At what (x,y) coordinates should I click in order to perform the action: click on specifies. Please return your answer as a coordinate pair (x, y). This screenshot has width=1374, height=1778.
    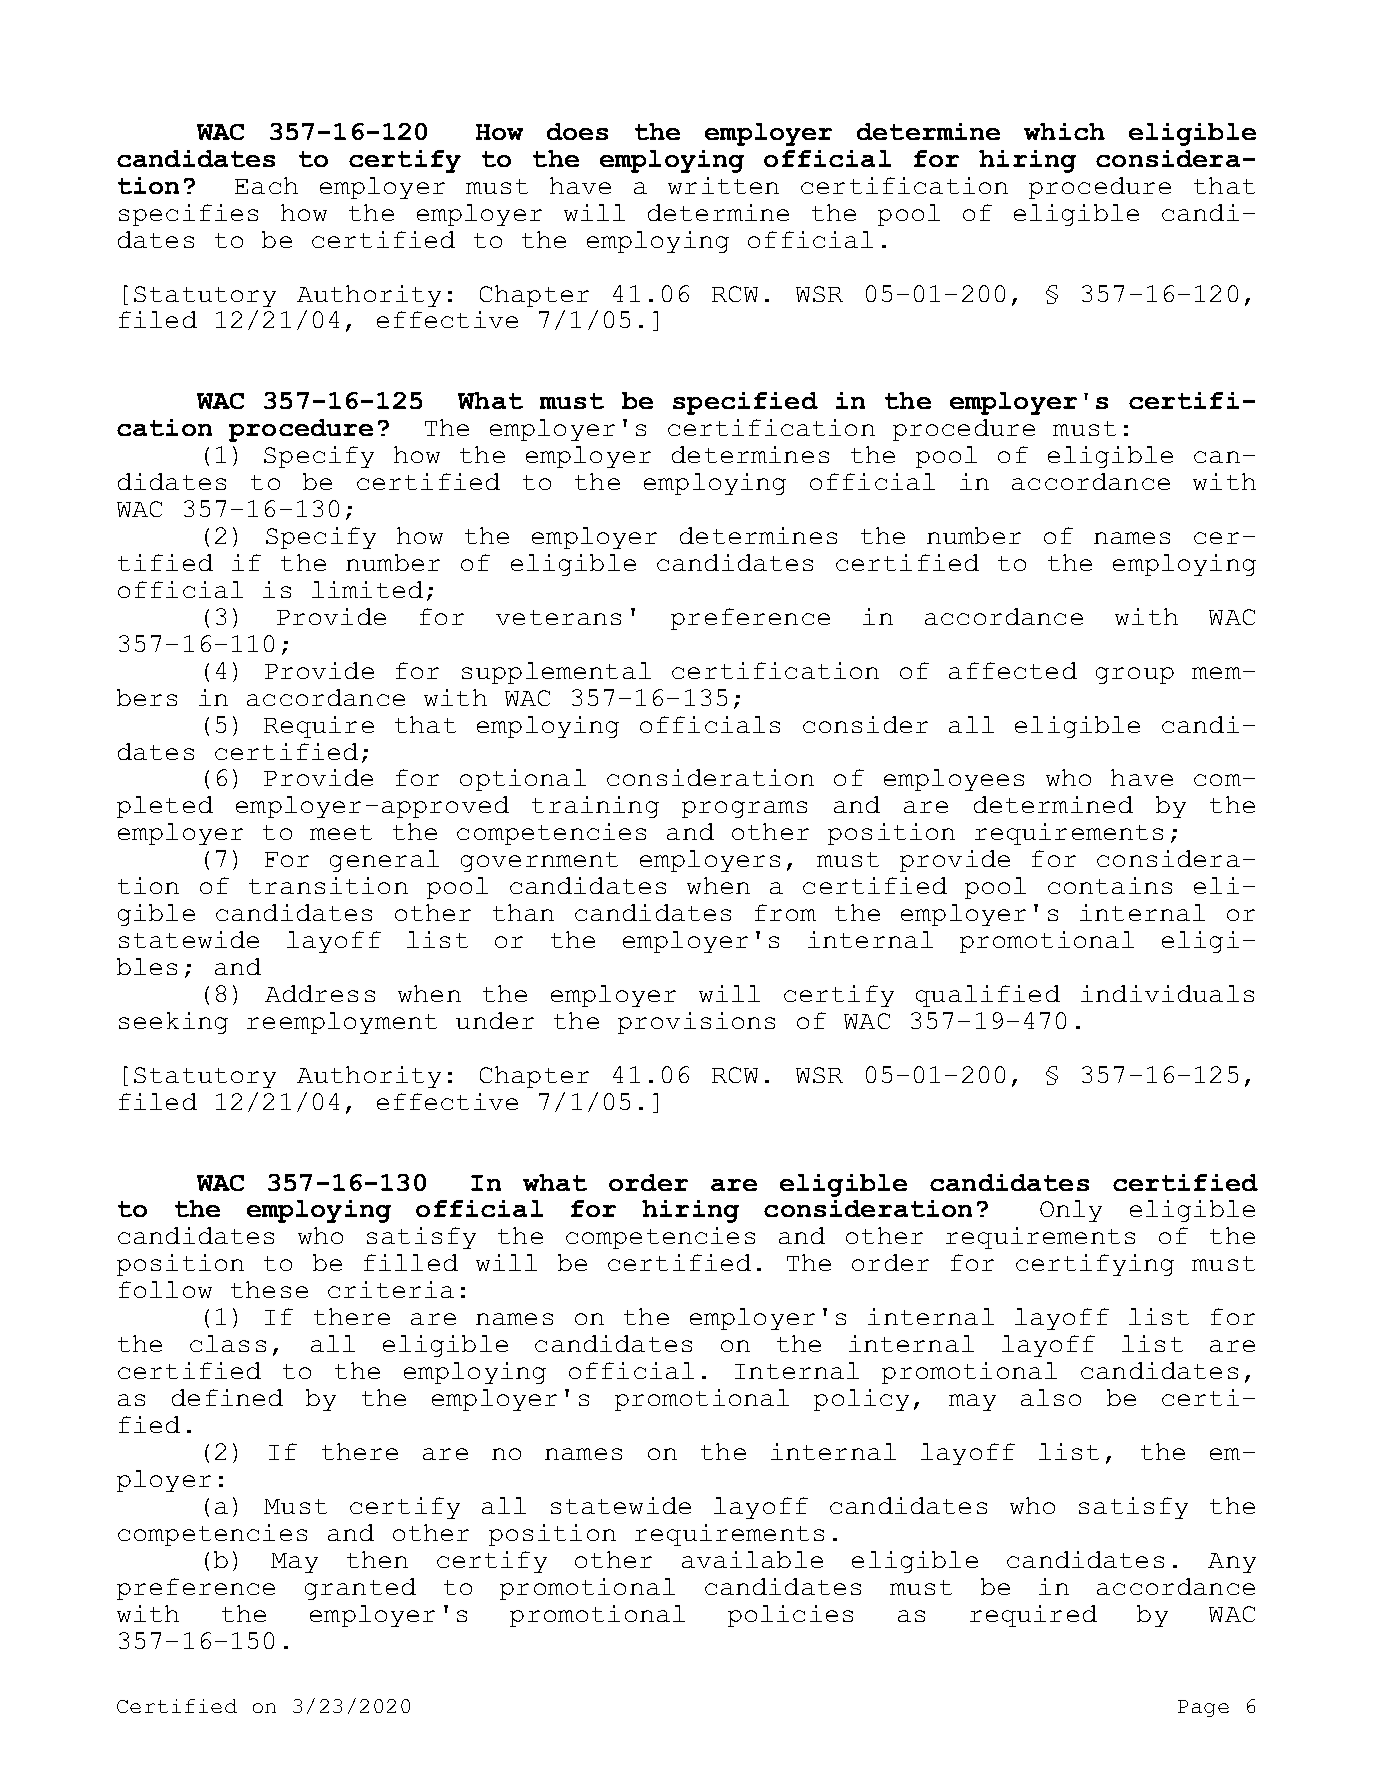
    Looking at the image, I should click on (188, 215).
